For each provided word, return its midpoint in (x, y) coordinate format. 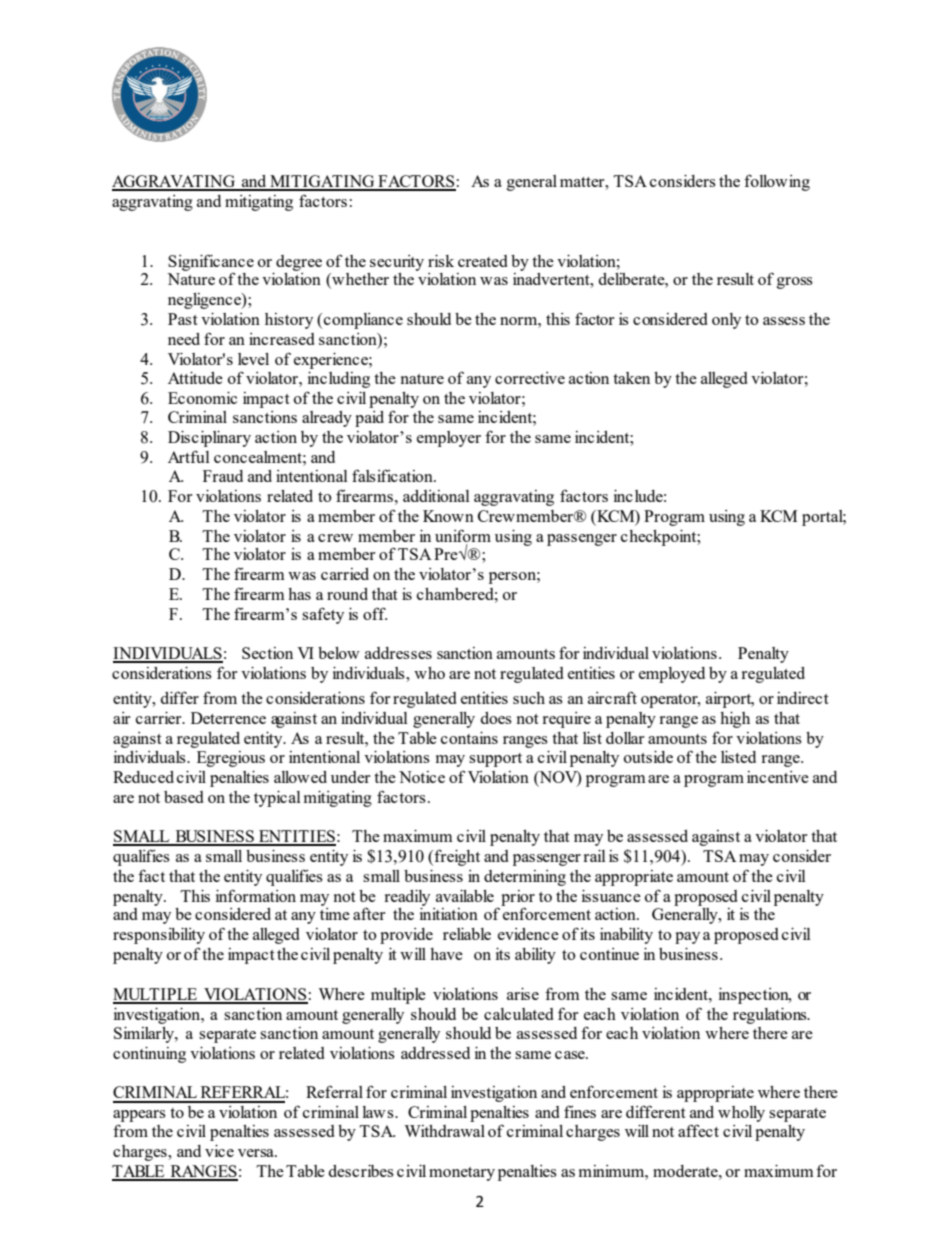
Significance (211, 263)
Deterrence (228, 718)
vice (219, 1151)
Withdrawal (444, 1131)
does (496, 718)
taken (631, 378)
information (256, 895)
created (483, 261)
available (465, 896)
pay (687, 938)
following (777, 182)
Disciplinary (209, 439)
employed (672, 675)
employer (449, 439)
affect (698, 1130)
